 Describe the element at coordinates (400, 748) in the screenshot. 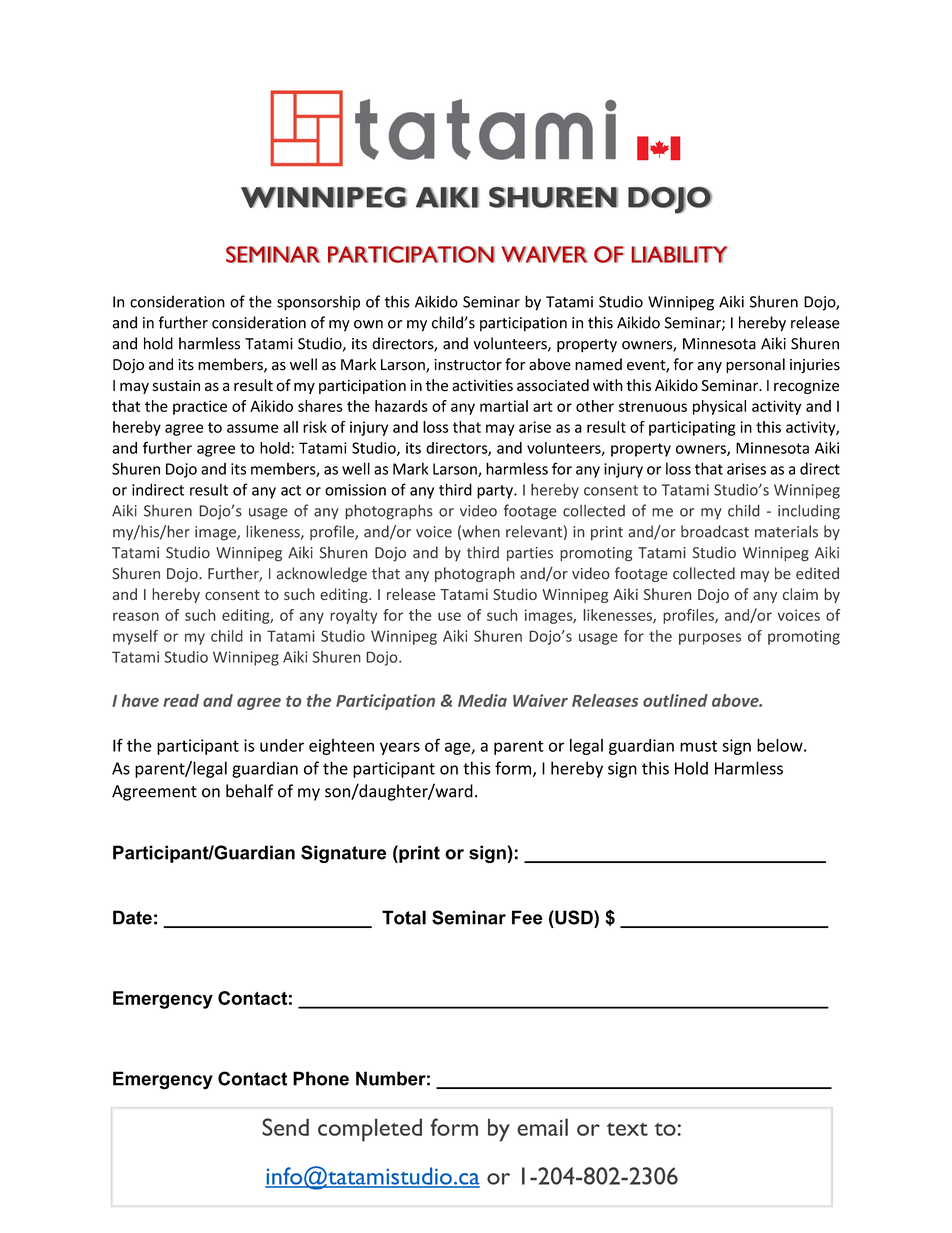

I see `years` at that location.
